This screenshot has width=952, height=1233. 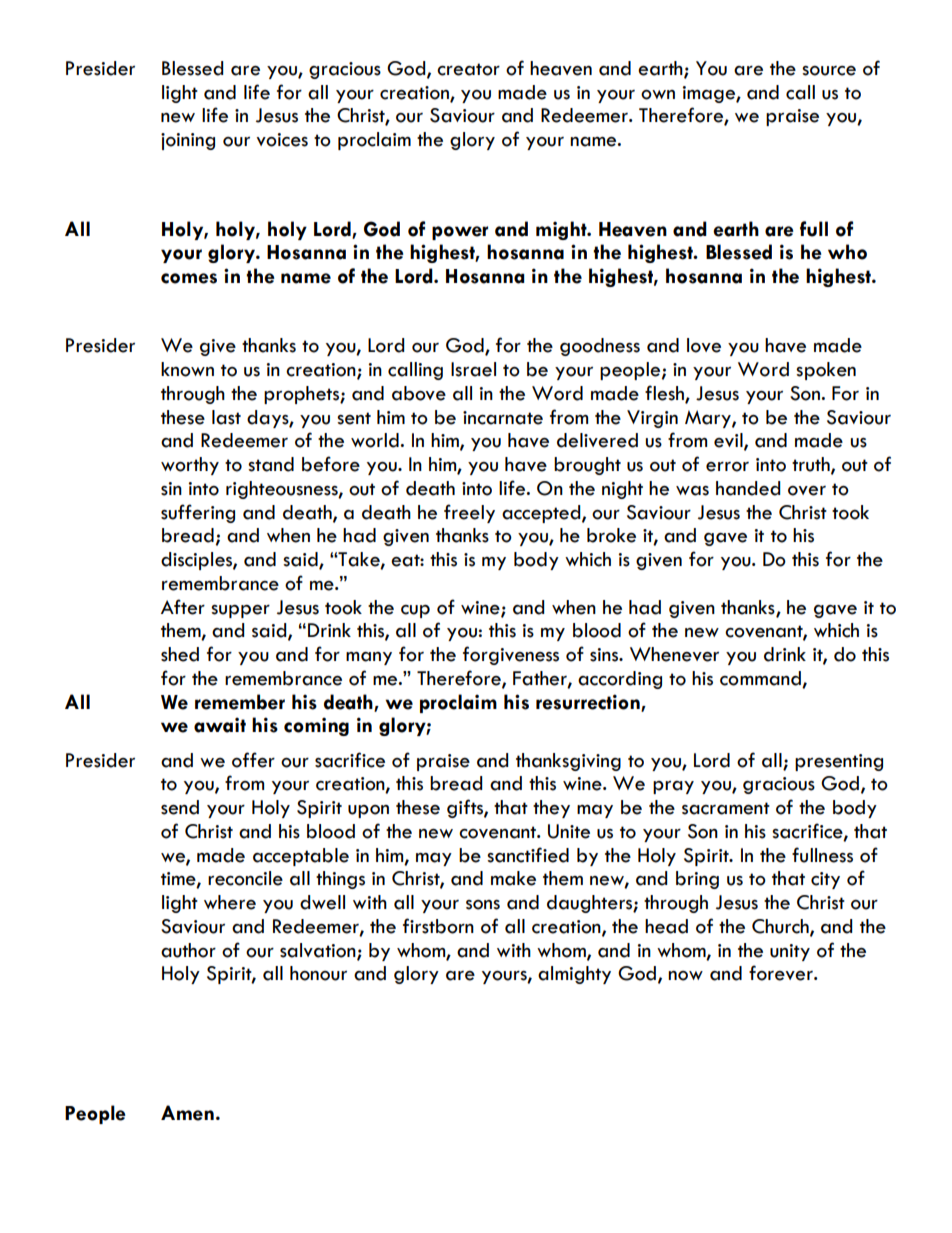 I want to click on voices, so click(x=282, y=140).
